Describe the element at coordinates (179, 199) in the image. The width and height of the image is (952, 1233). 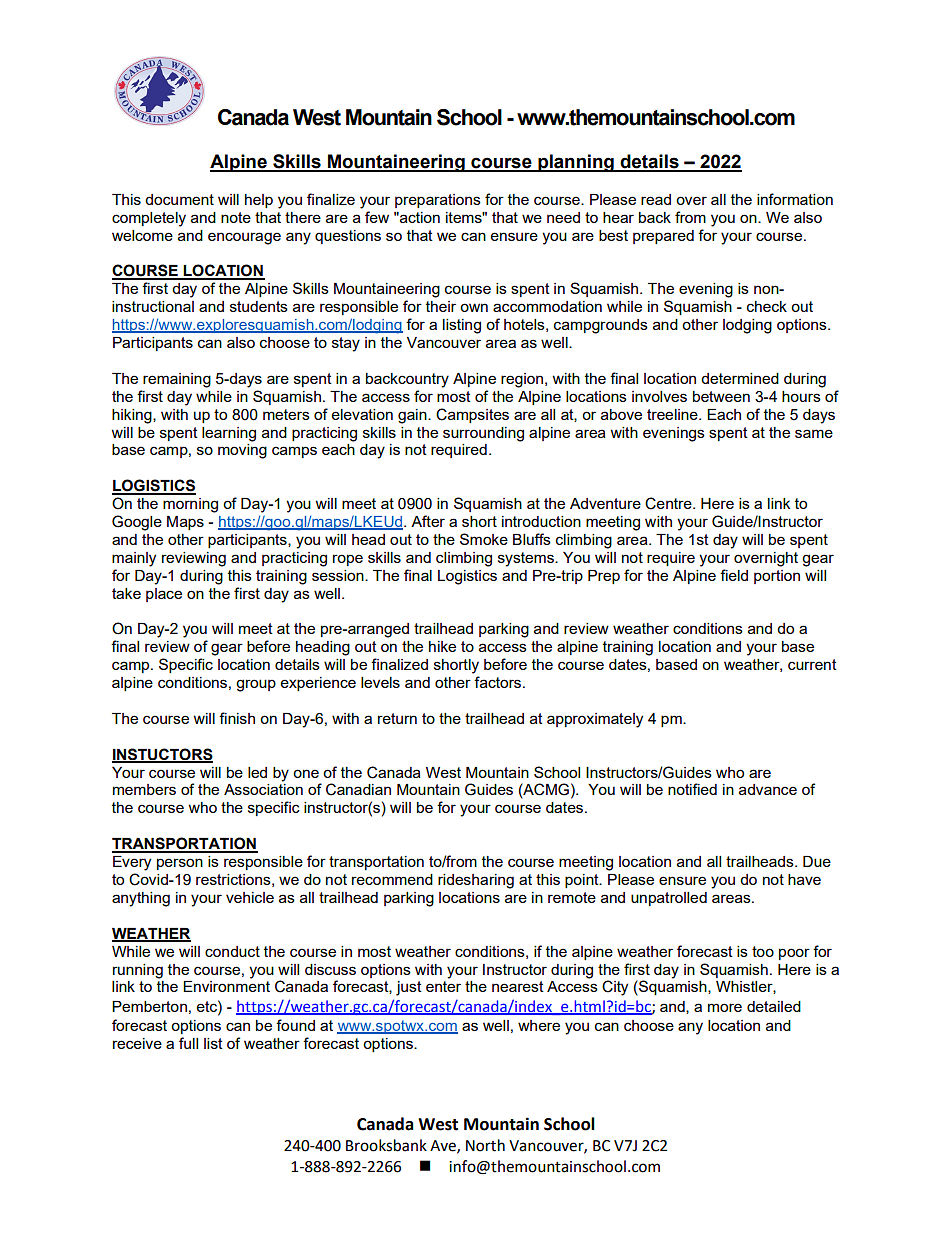
I see `document` at that location.
